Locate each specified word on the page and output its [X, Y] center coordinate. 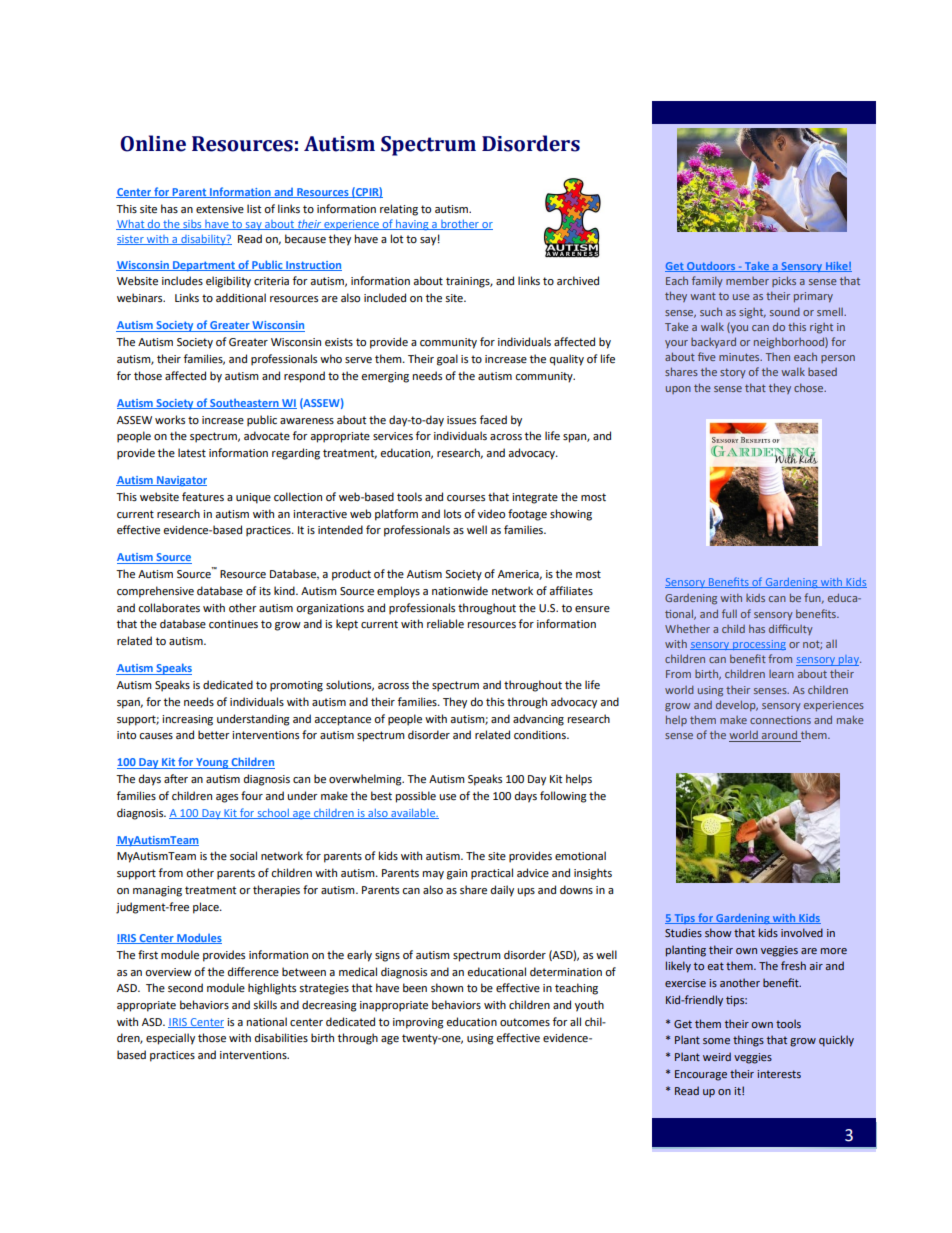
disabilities [281, 1037]
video [491, 513]
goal [447, 360]
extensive [220, 209]
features [203, 497]
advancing [538, 720]
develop [737, 705]
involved [802, 932]
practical [492, 874]
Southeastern [244, 404]
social [243, 856]
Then [778, 357]
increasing [187, 720]
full [729, 613]
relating [399, 210]
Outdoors [711, 267]
